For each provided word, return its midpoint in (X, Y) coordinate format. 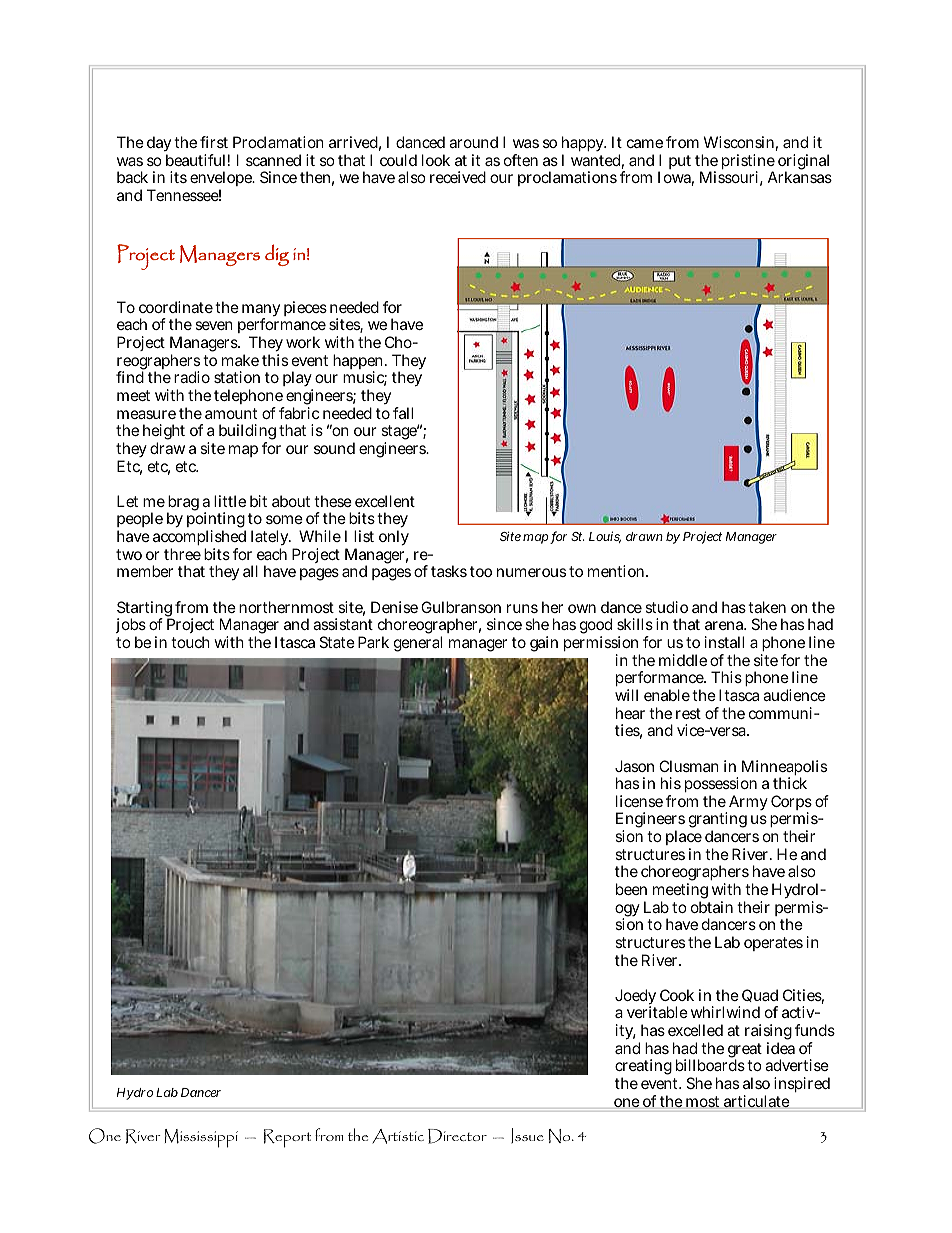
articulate (757, 1101)
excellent (385, 501)
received (458, 177)
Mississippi (201, 1138)
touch (190, 642)
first (214, 142)
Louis (605, 537)
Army (747, 804)
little (230, 501)
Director (457, 1136)
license (639, 801)
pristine (748, 163)
